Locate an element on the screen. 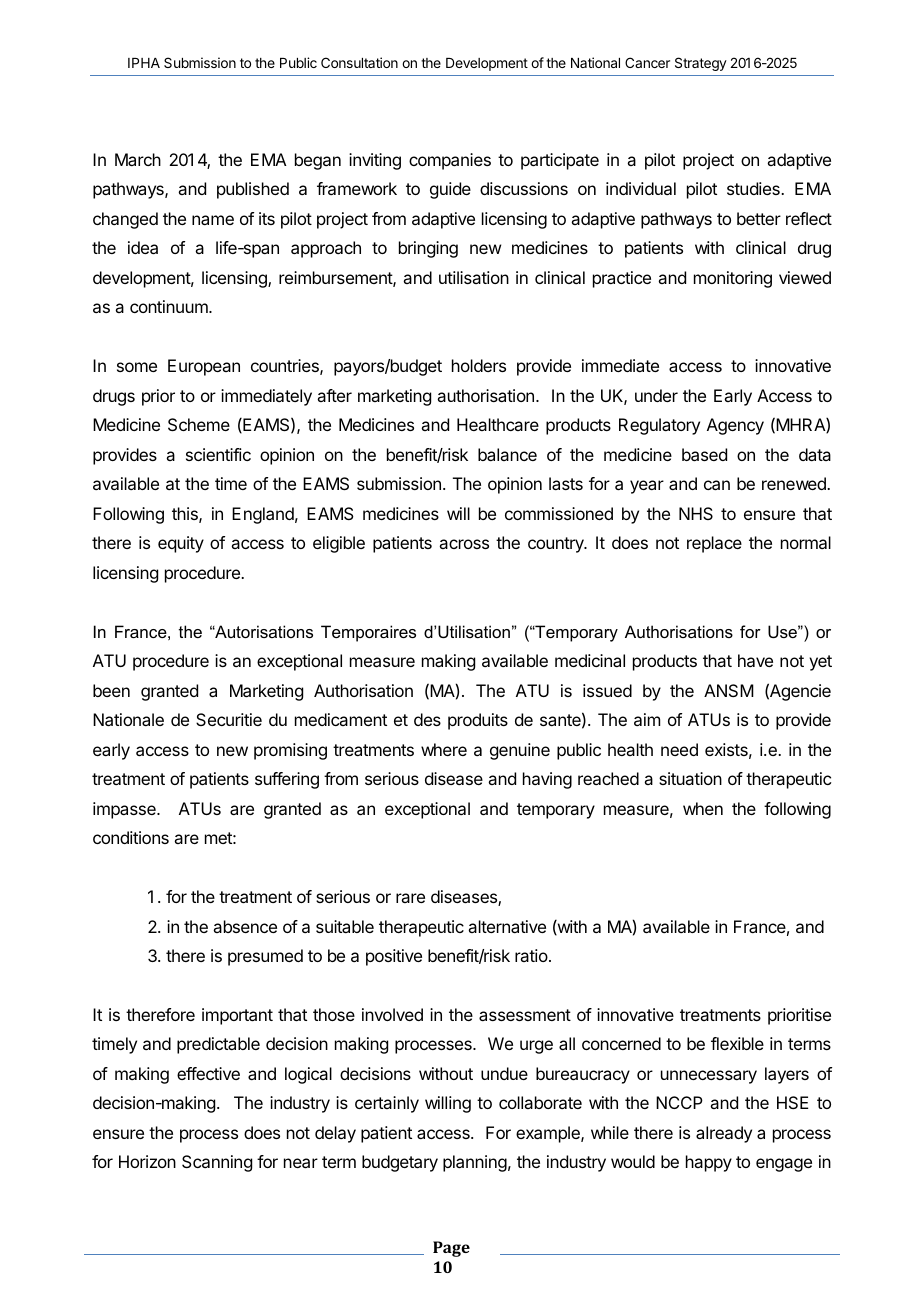 Image resolution: width=924 pixels, height=1308 pixels. Page is located at coordinates (451, 1249).
